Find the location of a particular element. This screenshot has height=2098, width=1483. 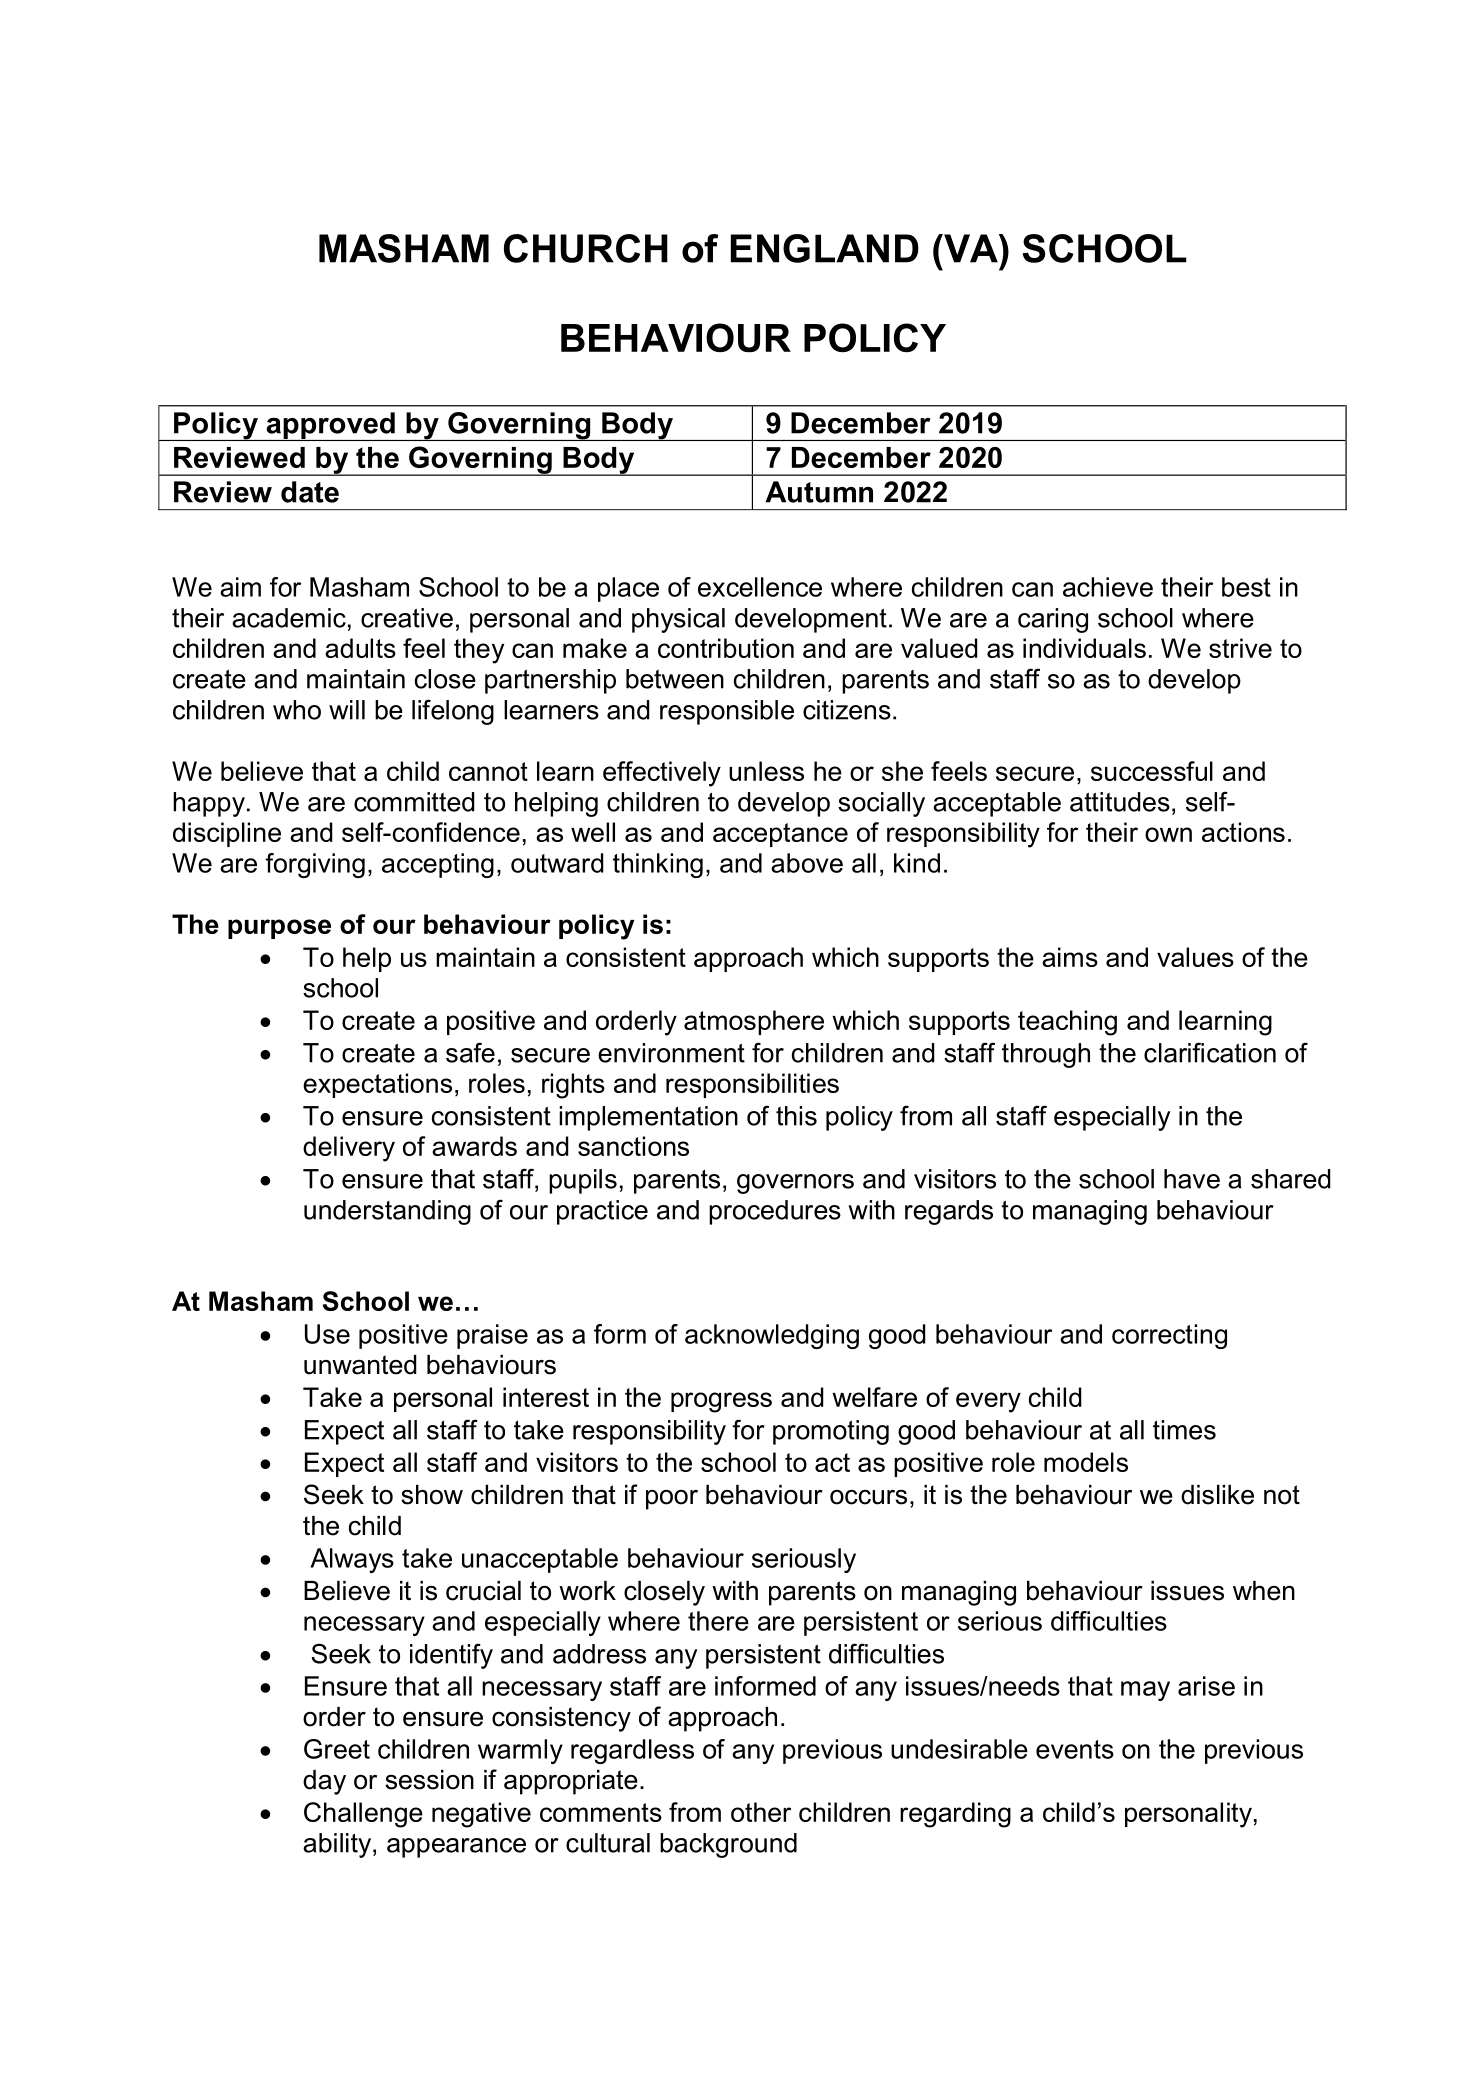

committed is located at coordinates (414, 802).
